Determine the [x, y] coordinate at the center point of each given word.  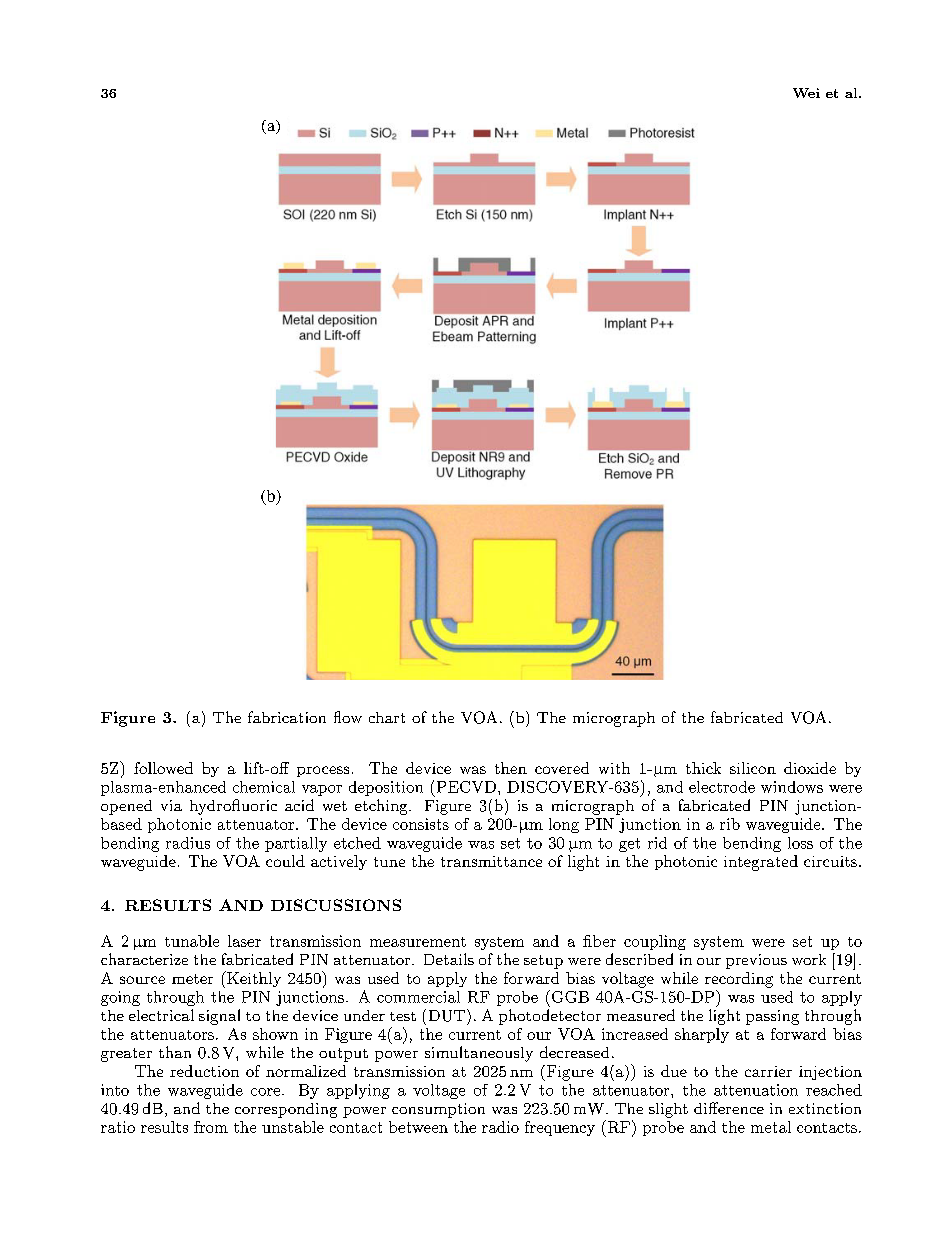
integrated [761, 863]
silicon [753, 768]
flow [348, 717]
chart [387, 717]
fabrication [287, 717]
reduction [204, 1071]
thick [703, 768]
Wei [806, 93]
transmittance [491, 861]
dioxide [810, 768]
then [511, 768]
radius [188, 843]
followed [163, 768]
